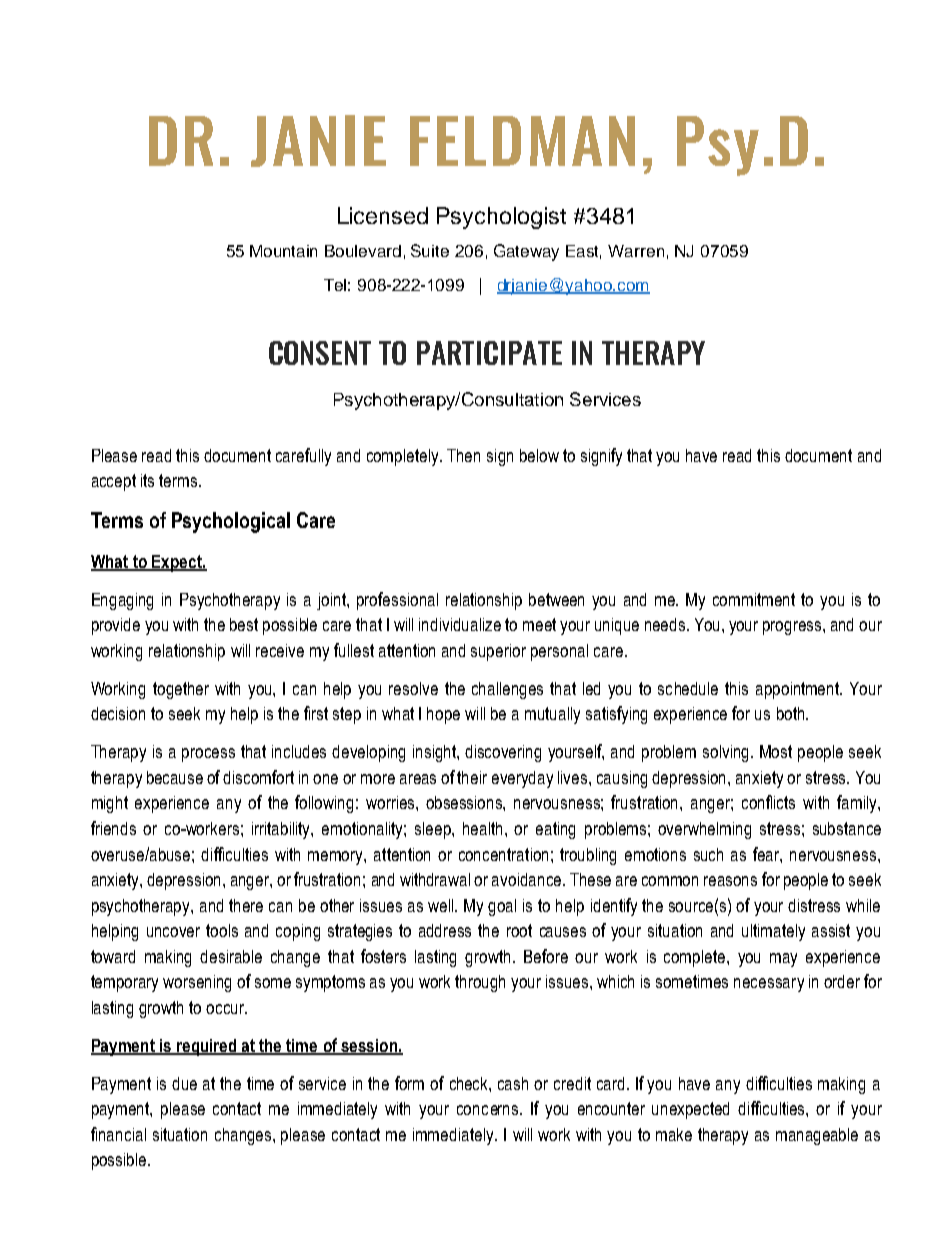 This image has height=1233, width=952. What do you see at coordinates (283, 251) in the image?
I see `Mountain` at bounding box center [283, 251].
